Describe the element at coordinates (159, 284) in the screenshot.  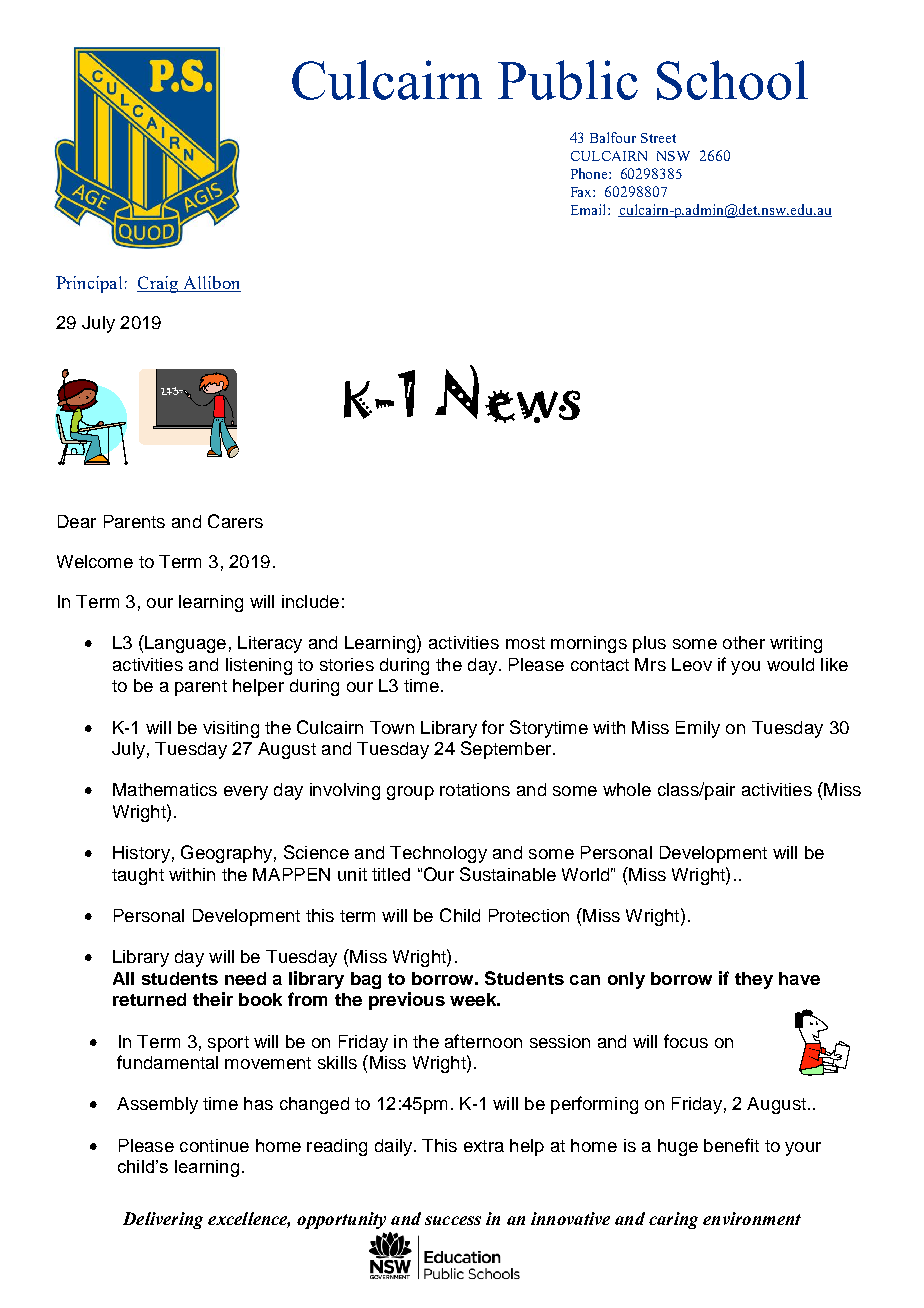
I see `Craig` at that location.
